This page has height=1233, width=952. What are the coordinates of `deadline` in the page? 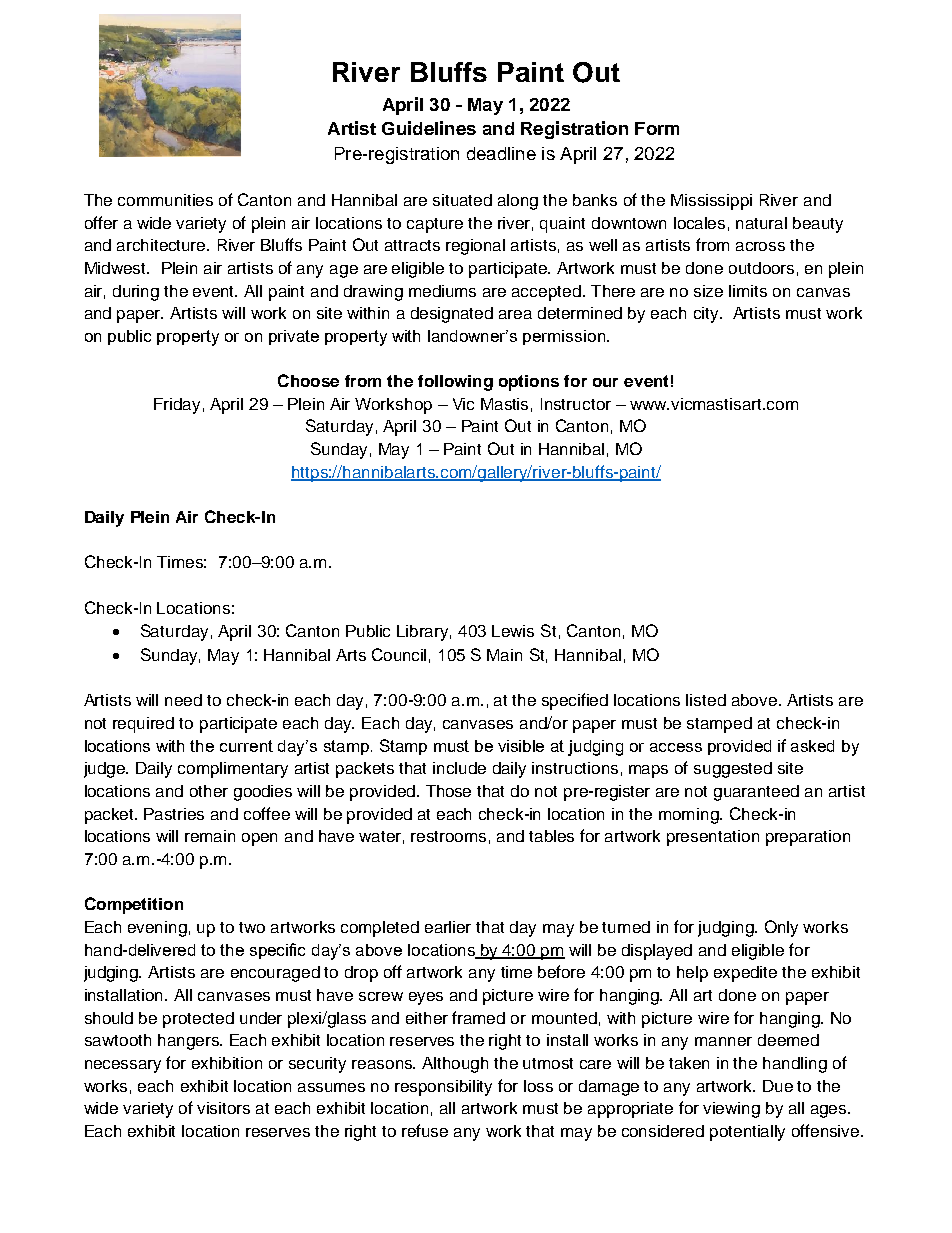 It's located at (501, 153).
